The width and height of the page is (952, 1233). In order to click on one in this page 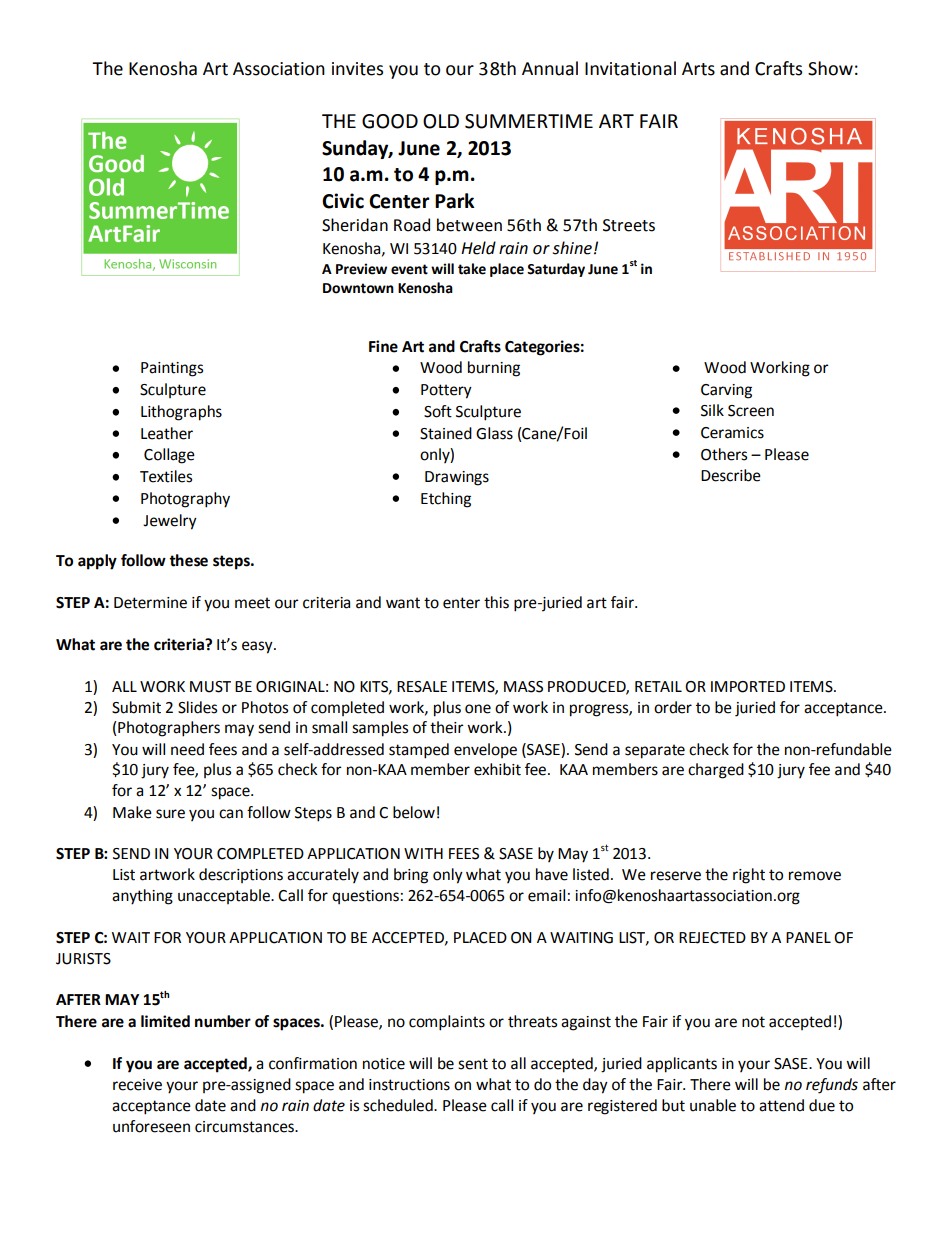, I will do `click(478, 709)`.
